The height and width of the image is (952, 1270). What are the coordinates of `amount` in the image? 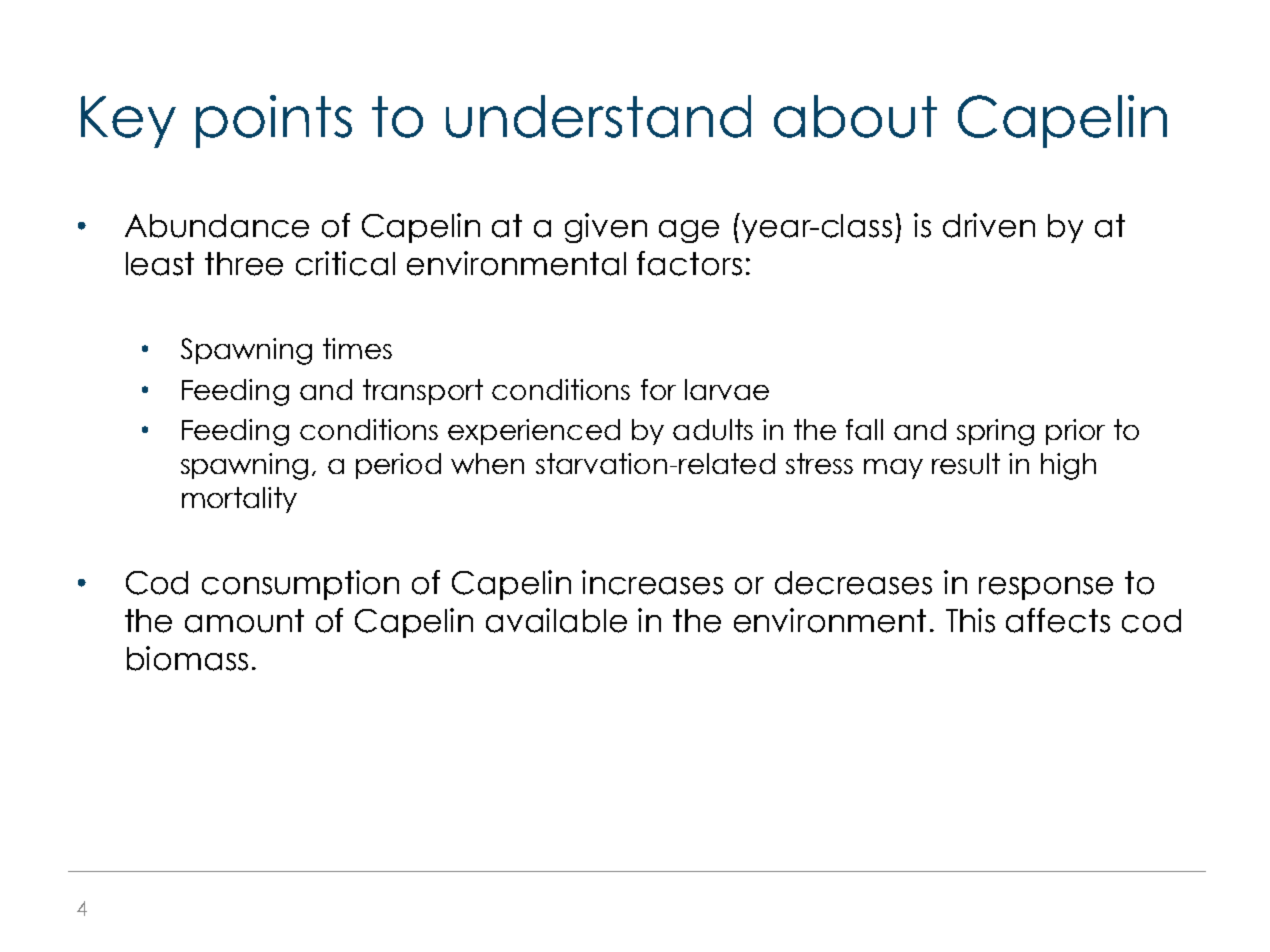 It's located at (244, 621).
